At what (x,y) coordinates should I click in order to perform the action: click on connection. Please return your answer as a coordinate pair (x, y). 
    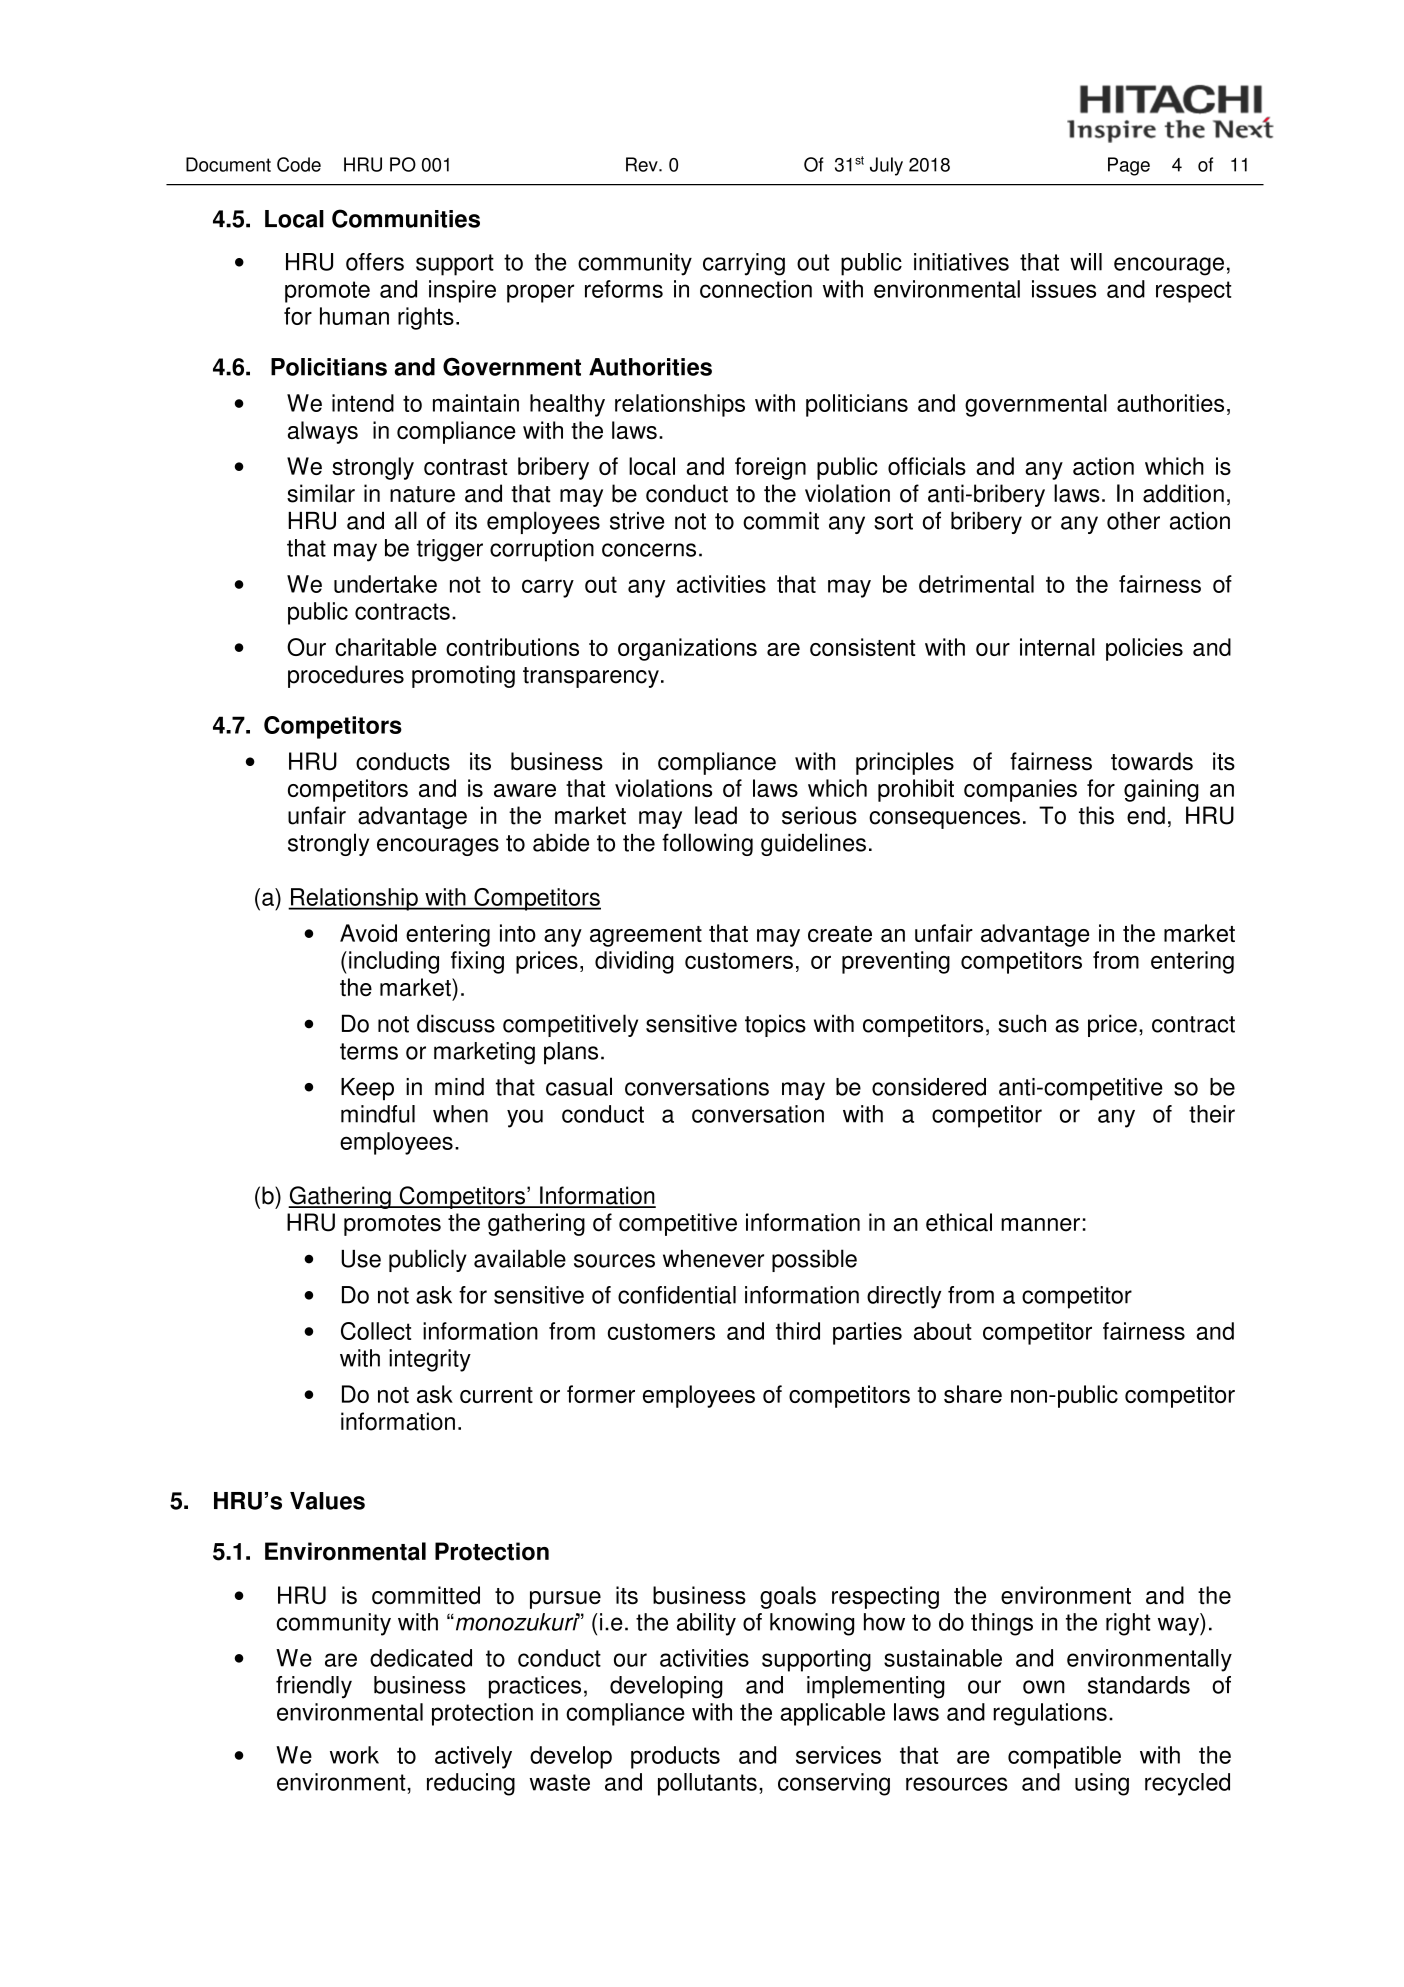
    Looking at the image, I should click on (756, 289).
